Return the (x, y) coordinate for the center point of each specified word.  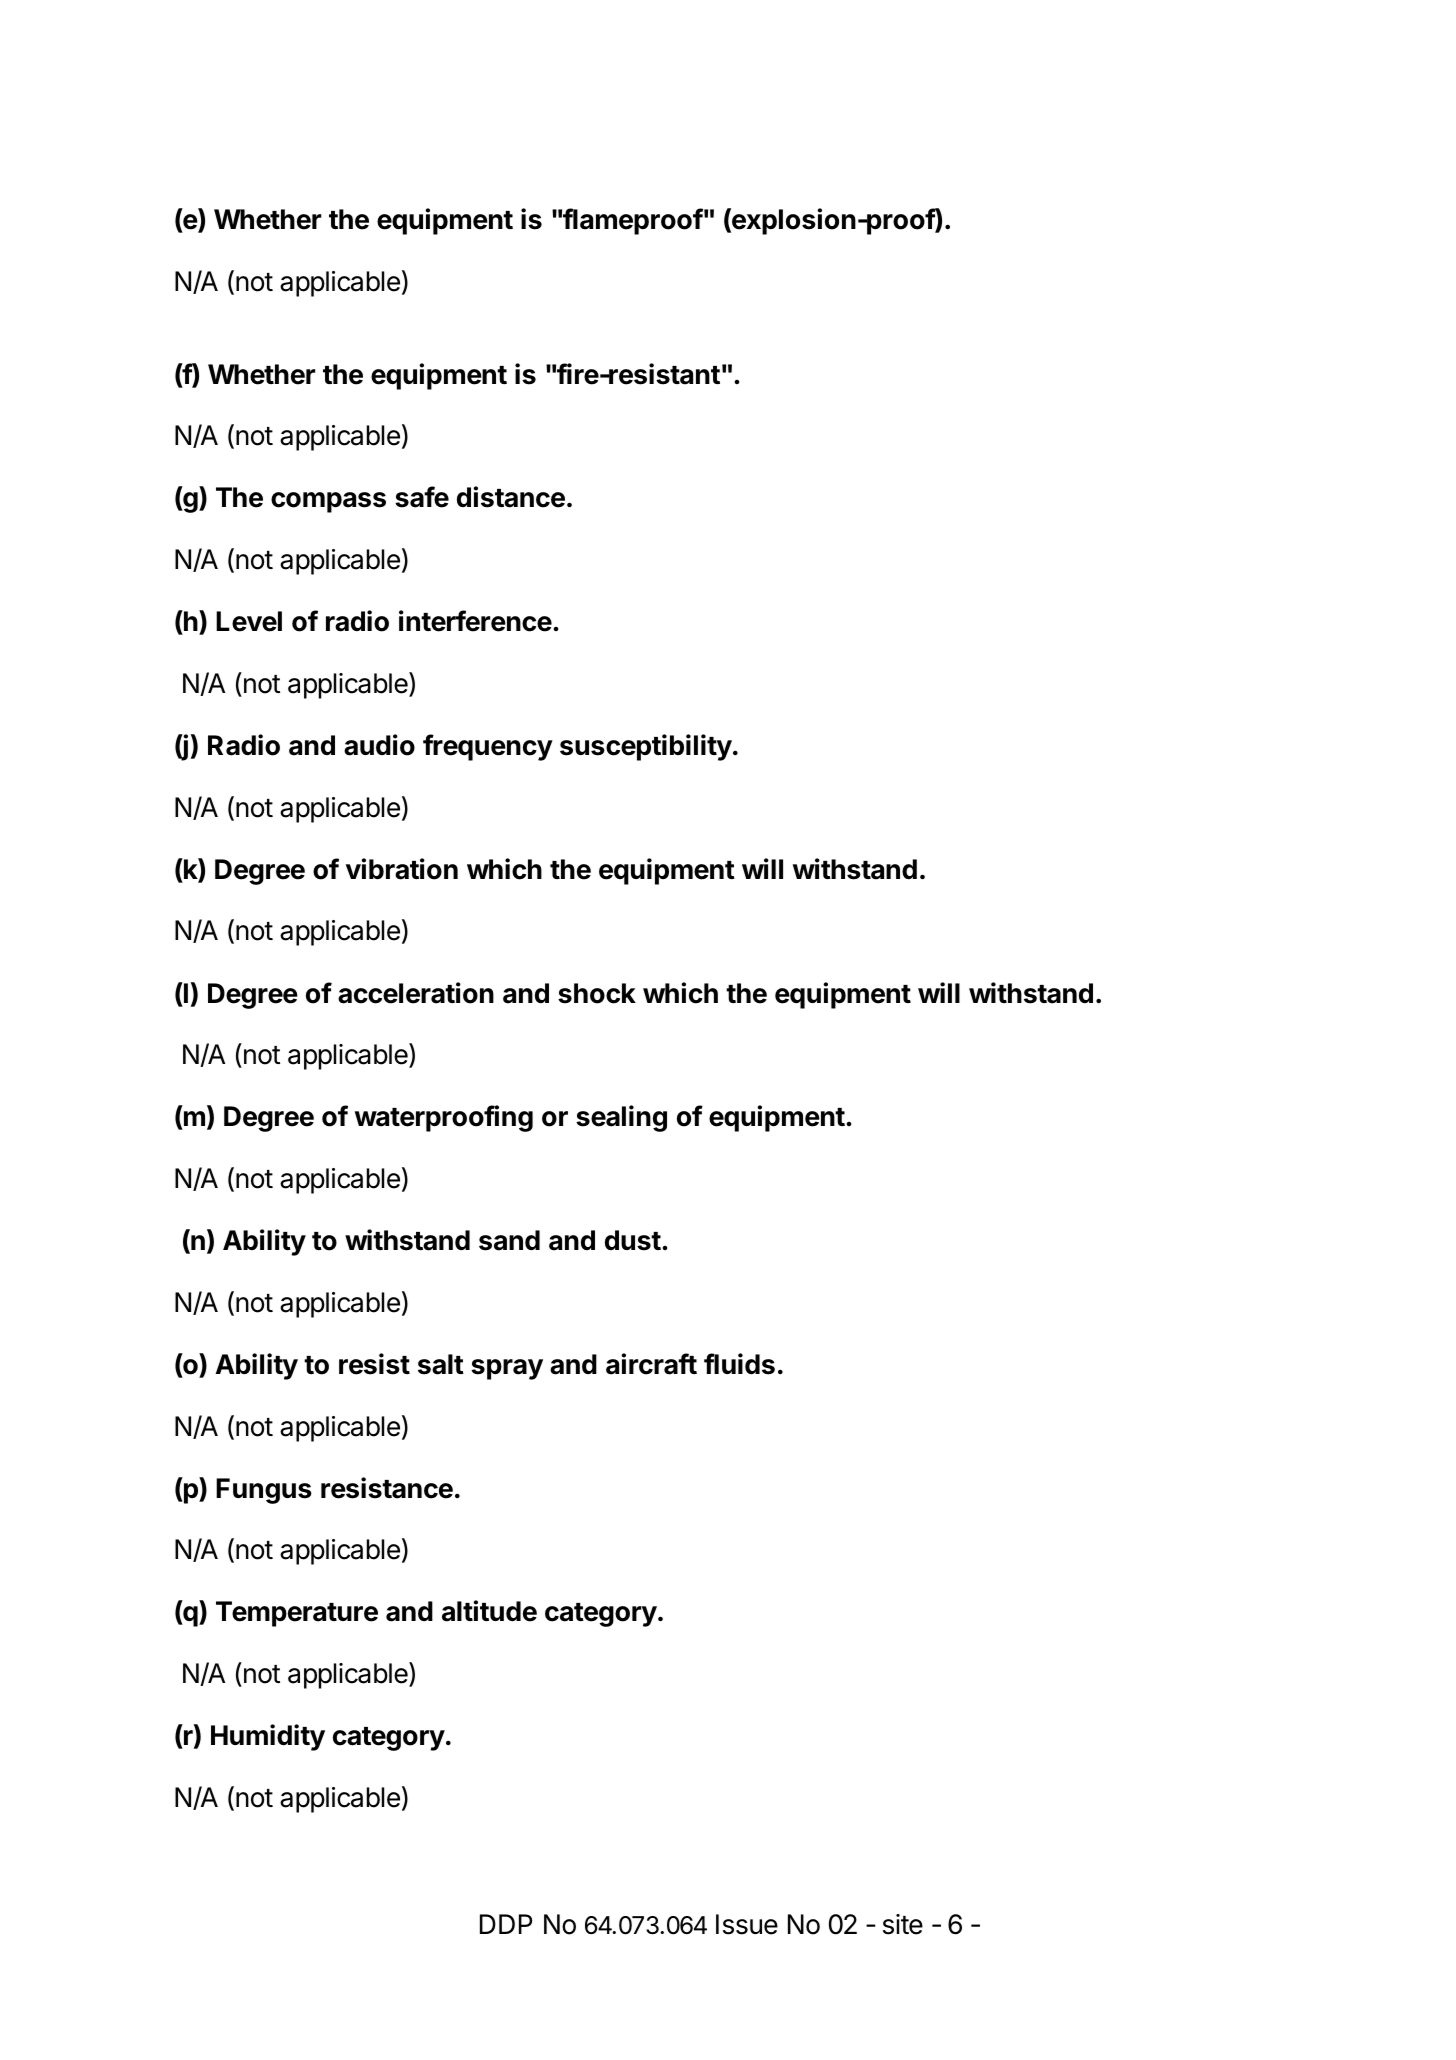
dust (633, 1240)
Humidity (268, 1737)
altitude (489, 1611)
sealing (621, 1118)
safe (422, 497)
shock (597, 993)
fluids (739, 1364)
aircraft (651, 1364)
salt (441, 1364)
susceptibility (646, 747)
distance (511, 497)
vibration (402, 869)
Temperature (297, 1614)
